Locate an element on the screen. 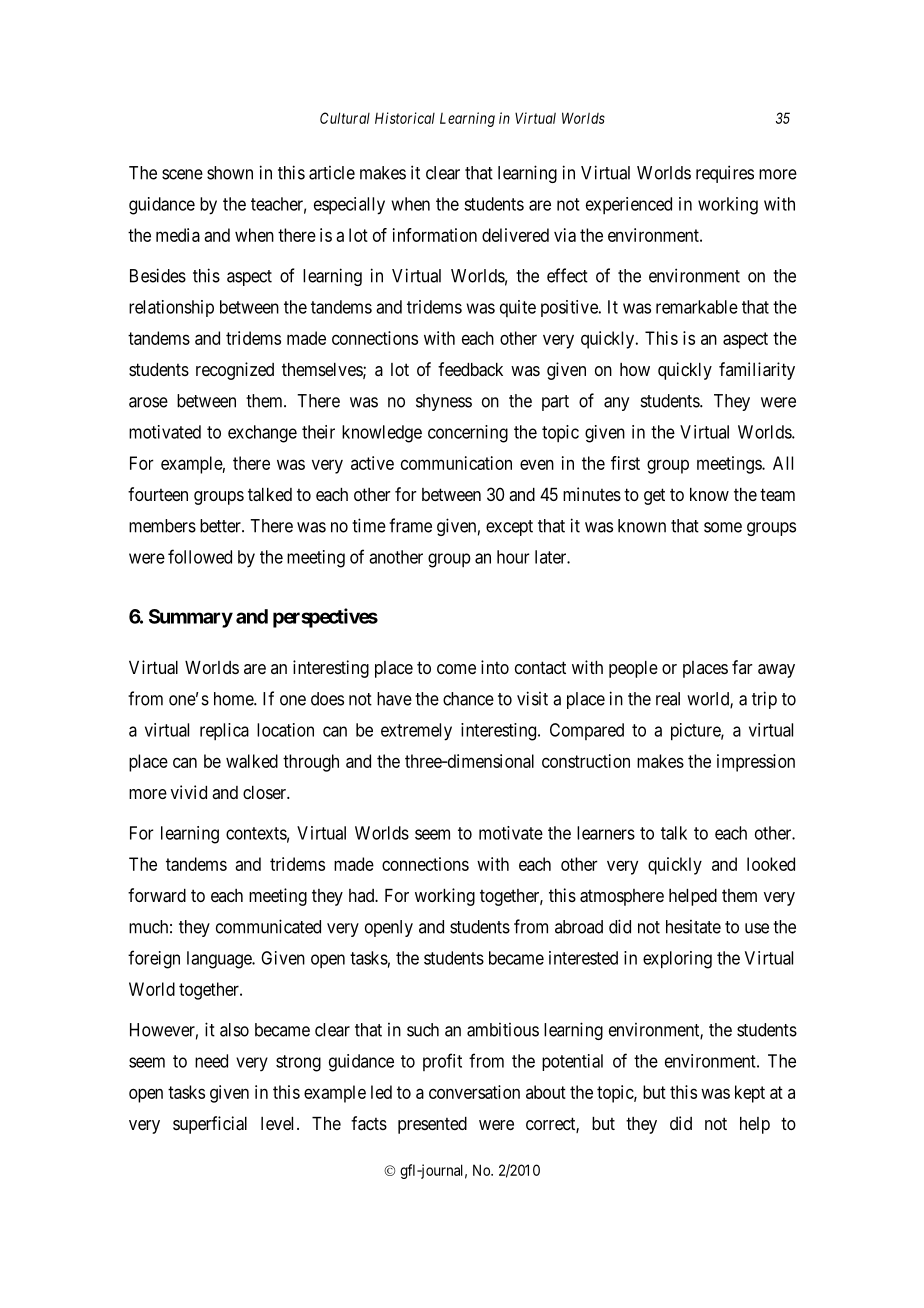  communication is located at coordinates (456, 463).
